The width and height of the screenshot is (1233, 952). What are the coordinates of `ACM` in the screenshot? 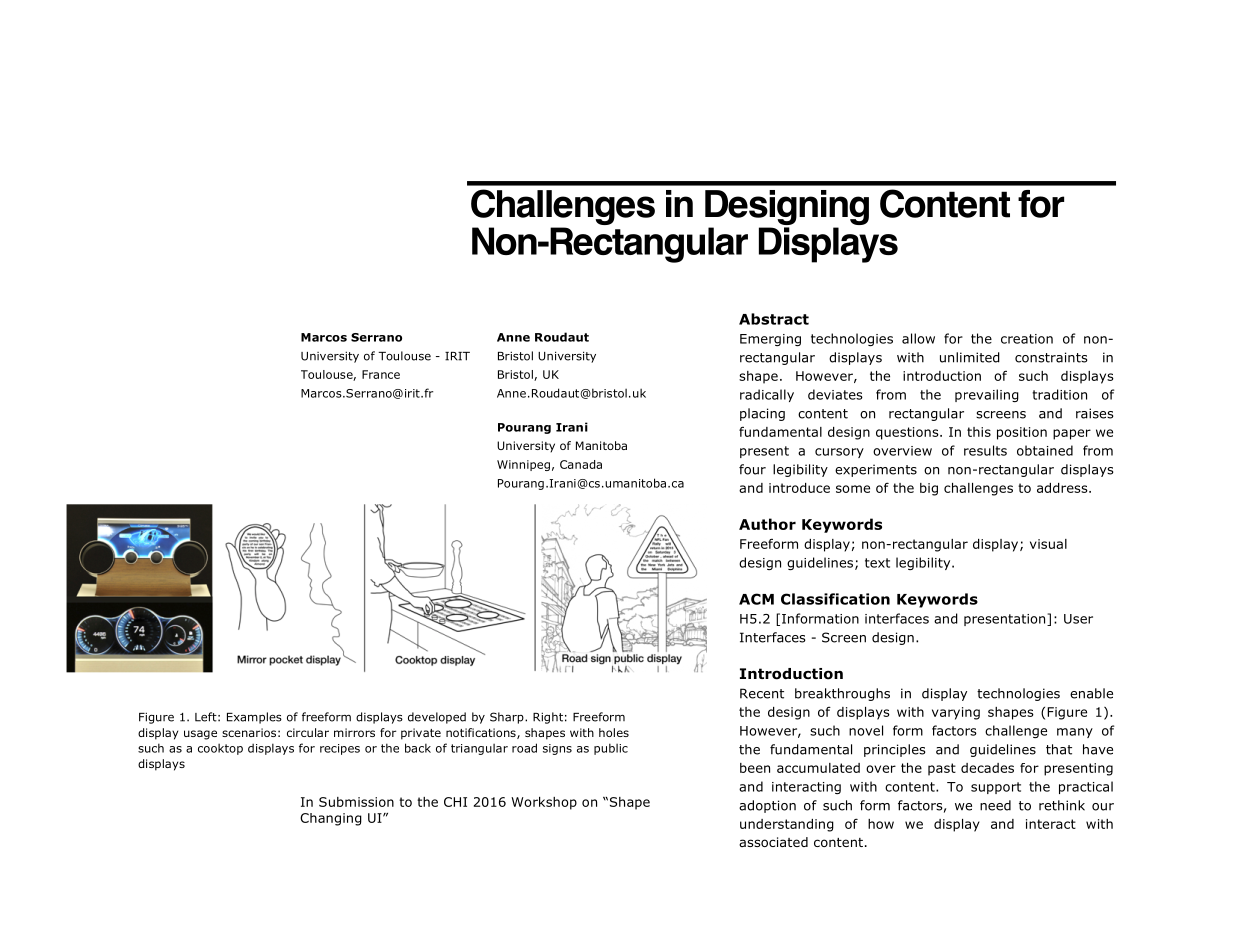 It's located at (756, 599).
